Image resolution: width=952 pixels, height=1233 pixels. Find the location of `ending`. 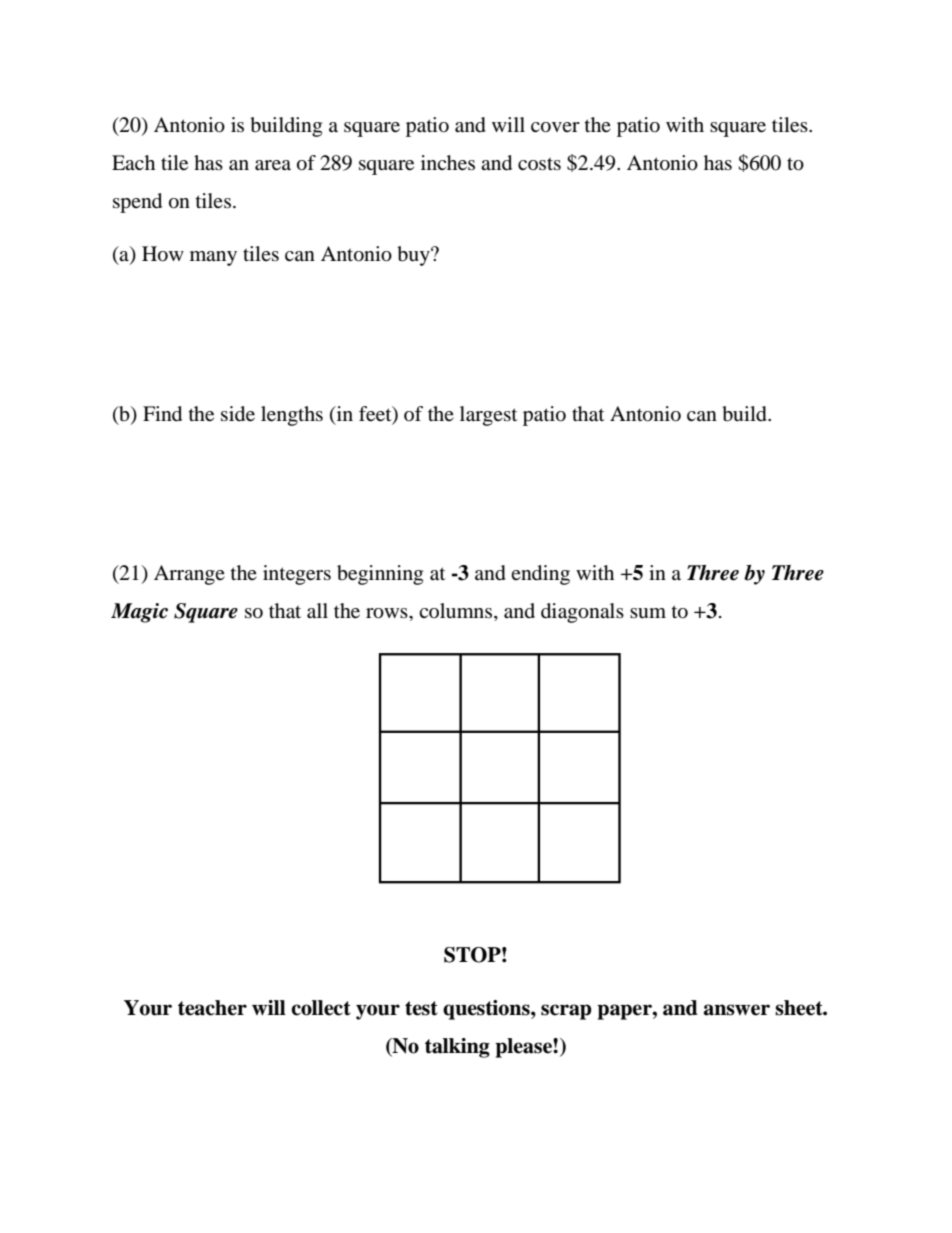

ending is located at coordinates (540, 575).
